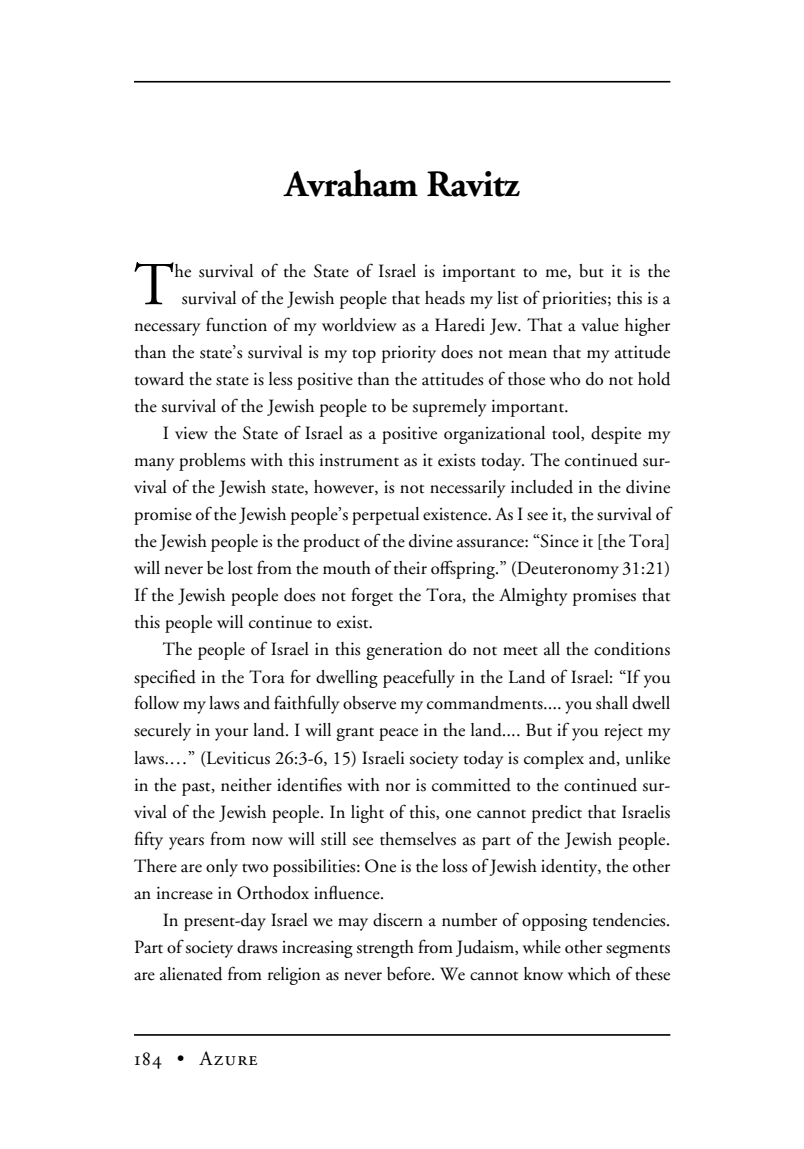 The image size is (804, 1149). I want to click on who, so click(565, 379).
